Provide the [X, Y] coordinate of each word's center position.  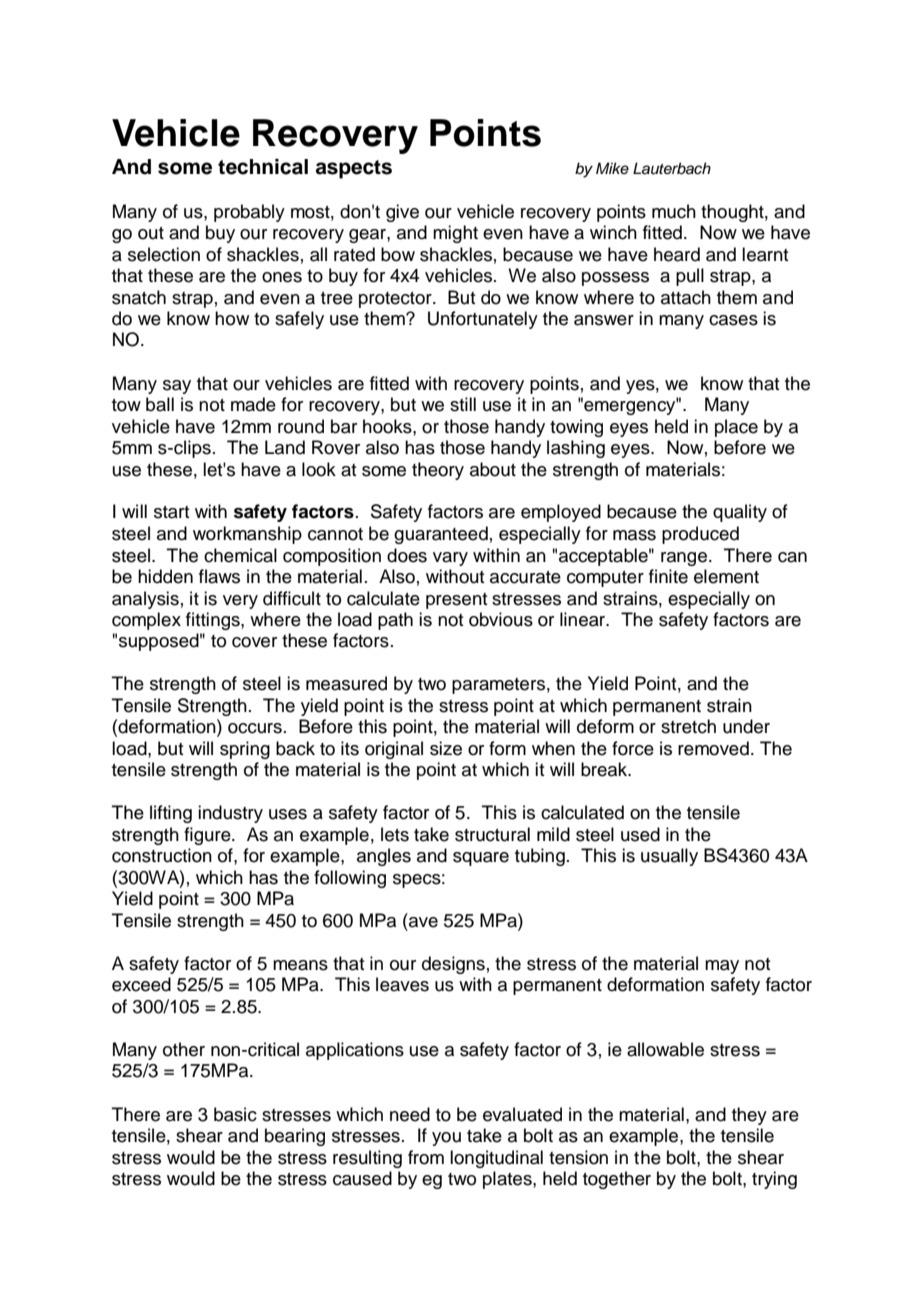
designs [453, 965]
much [674, 211]
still [463, 404]
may [722, 967]
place [736, 428]
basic [235, 1114]
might [455, 234]
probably [249, 213]
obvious [501, 619]
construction [162, 855]
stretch [688, 726]
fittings [214, 621]
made [253, 404]
